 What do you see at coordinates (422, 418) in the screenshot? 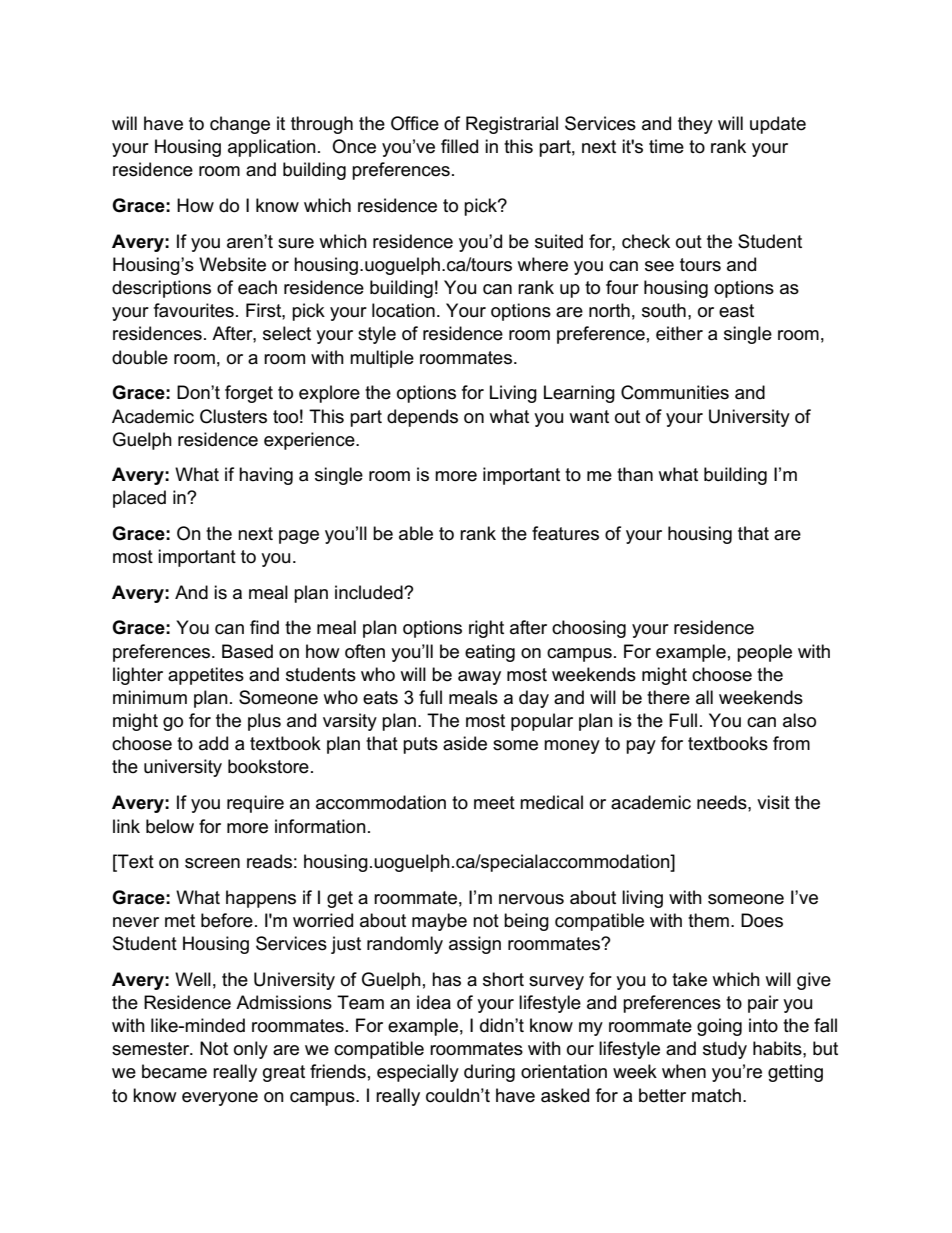
I see `depends` at bounding box center [422, 418].
